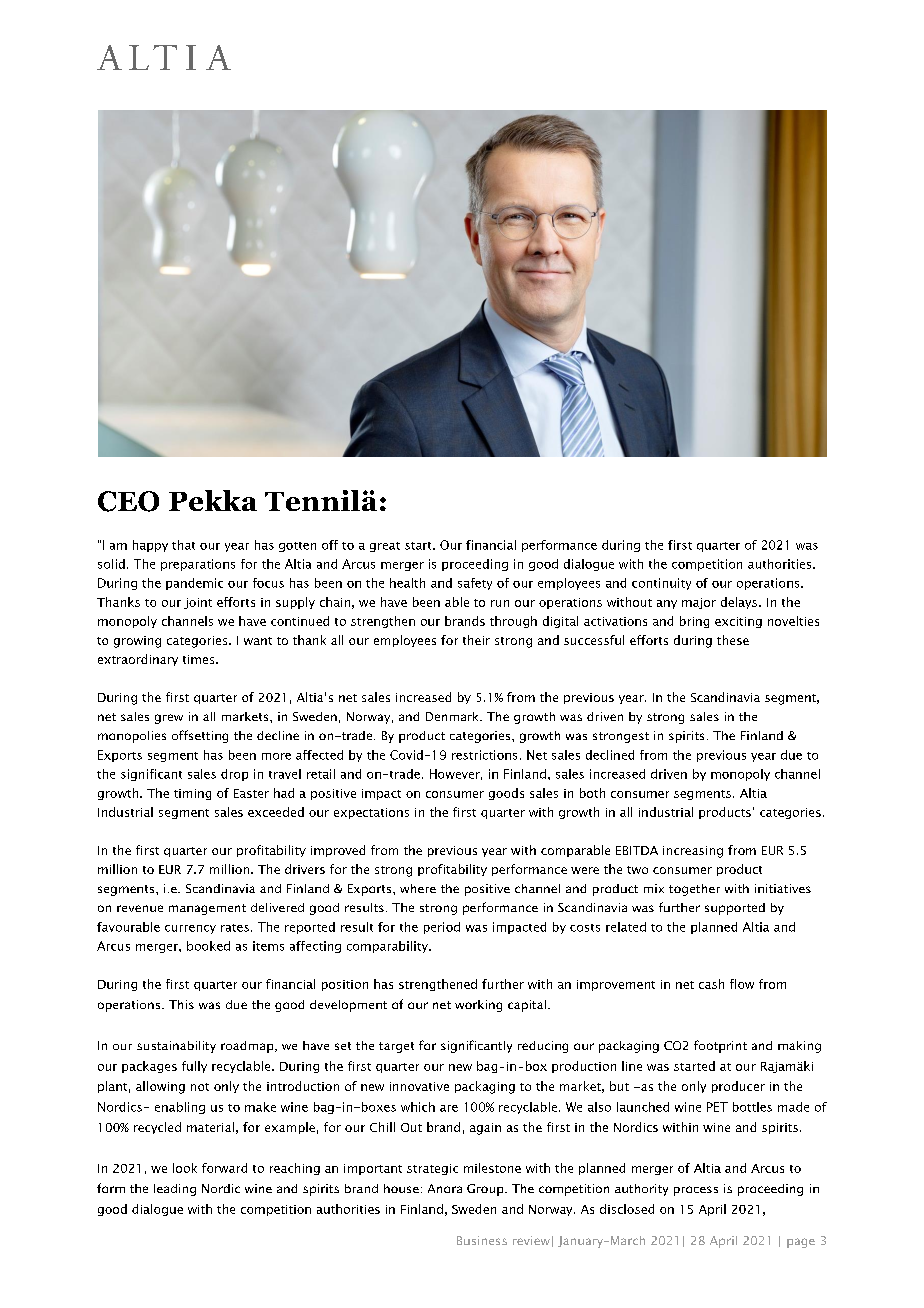 Image resolution: width=924 pixels, height=1308 pixels. Describe the element at coordinates (385, 547) in the page. I see `great` at that location.
